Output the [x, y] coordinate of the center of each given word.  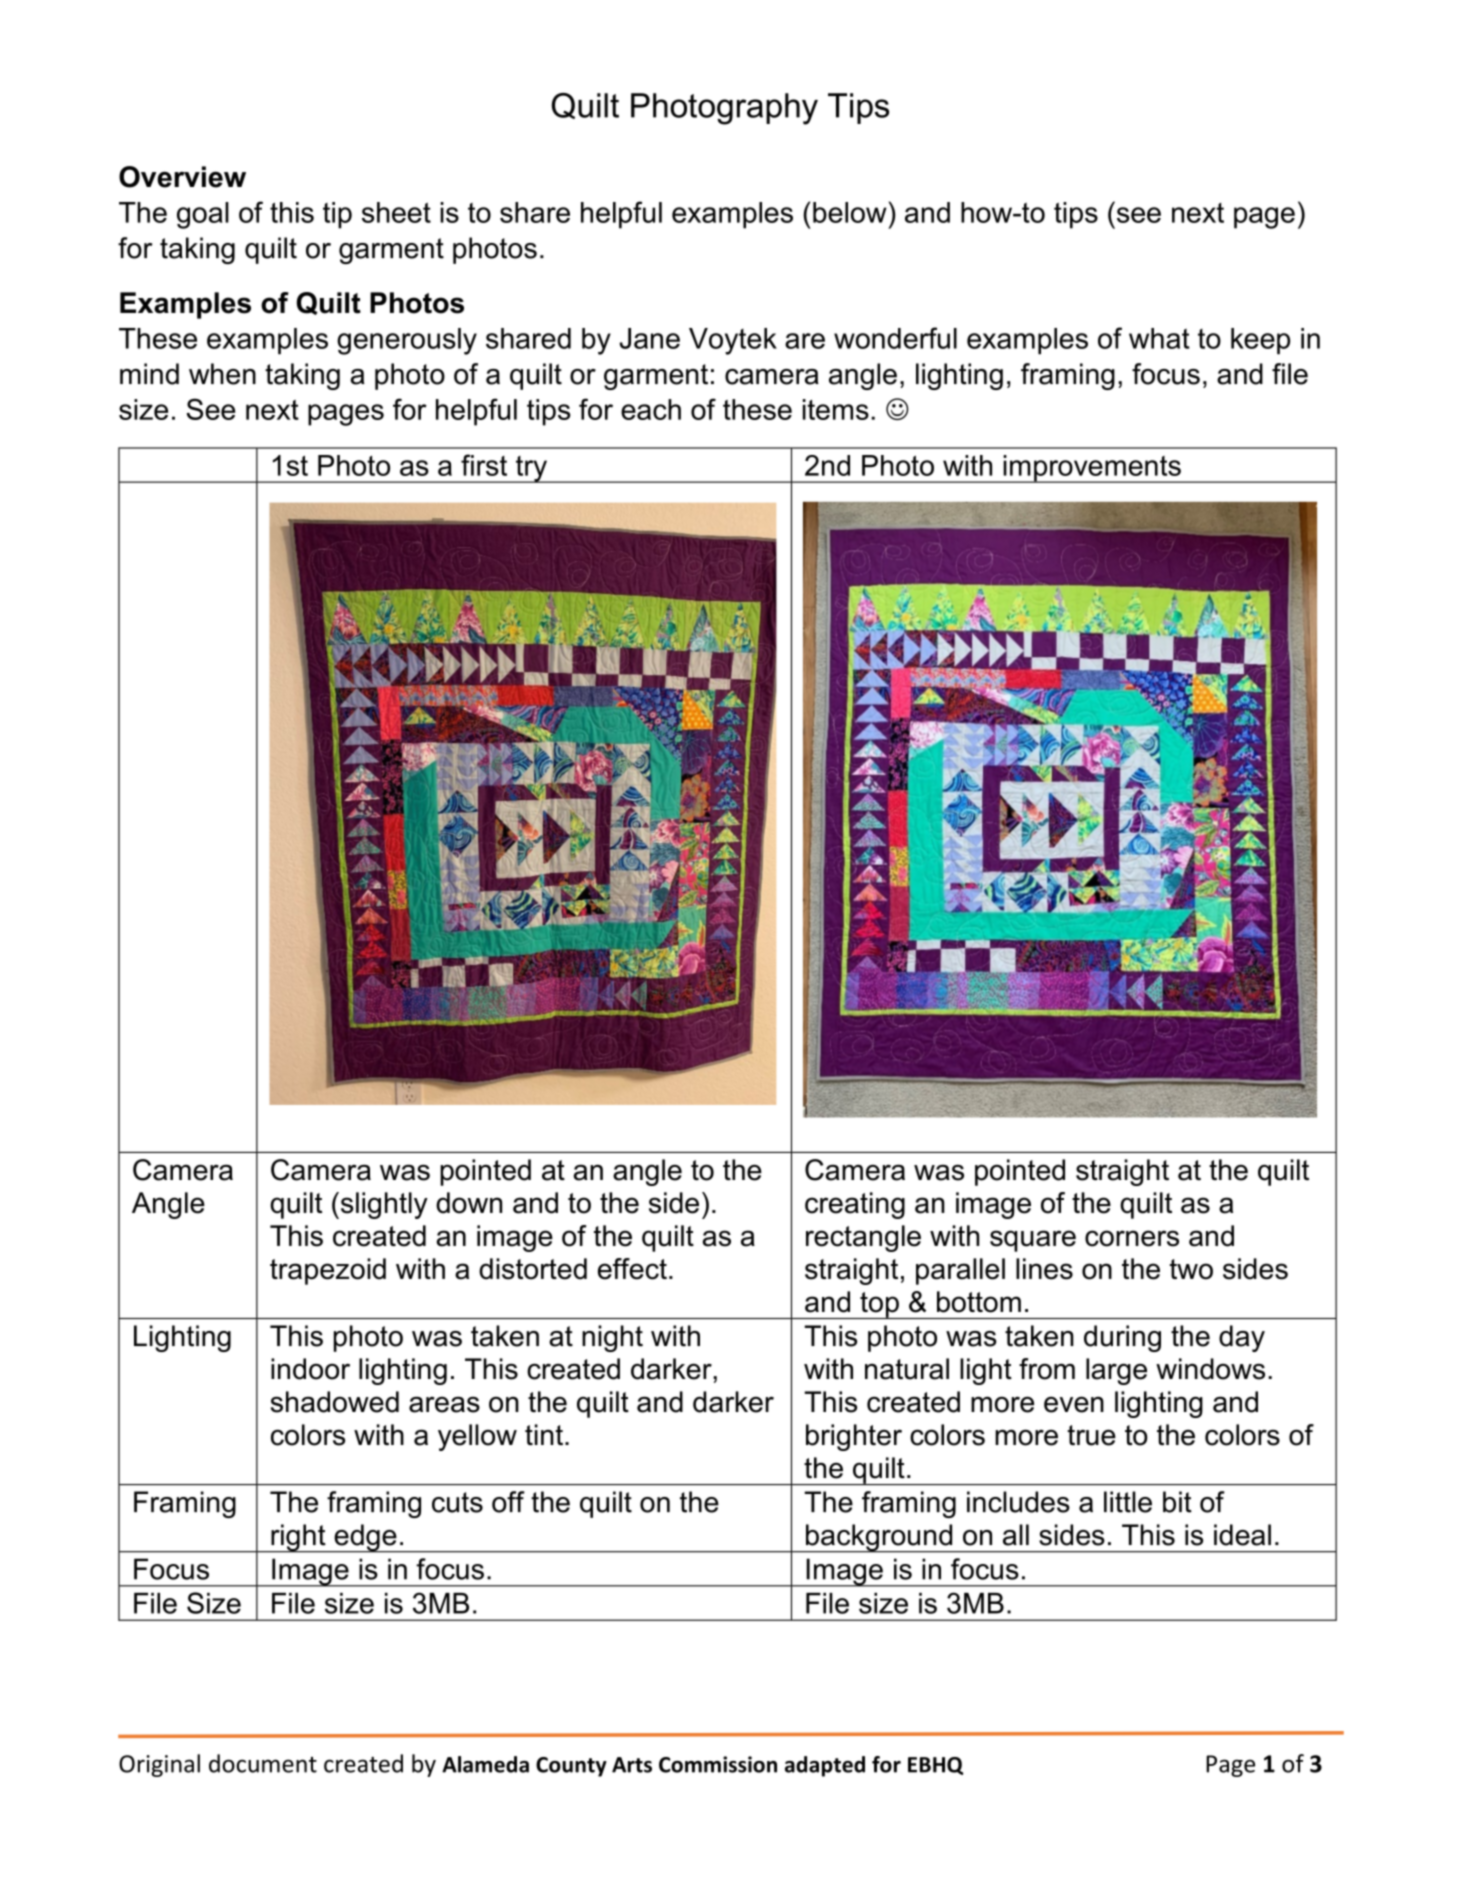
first [484, 465]
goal [203, 215]
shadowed [335, 1402]
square [1033, 1241]
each [651, 409]
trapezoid [328, 1271]
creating [855, 1205]
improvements [1092, 469]
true [1091, 1435]
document [263, 1763]
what [1159, 338]
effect [632, 1269]
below [850, 212]
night [612, 1338]
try [531, 469]
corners [1132, 1238]
